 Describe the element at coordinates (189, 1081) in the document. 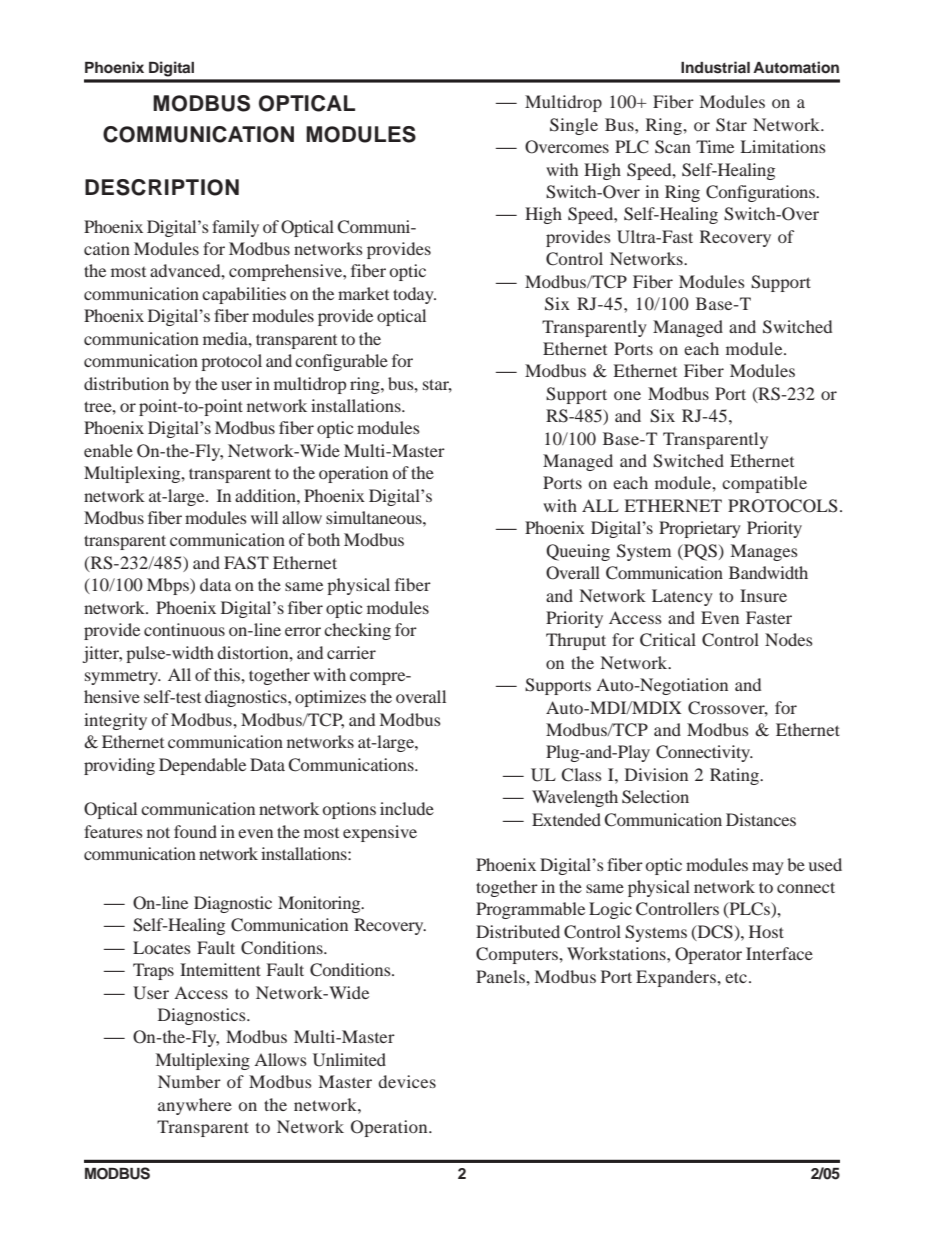

I see `Number` at that location.
